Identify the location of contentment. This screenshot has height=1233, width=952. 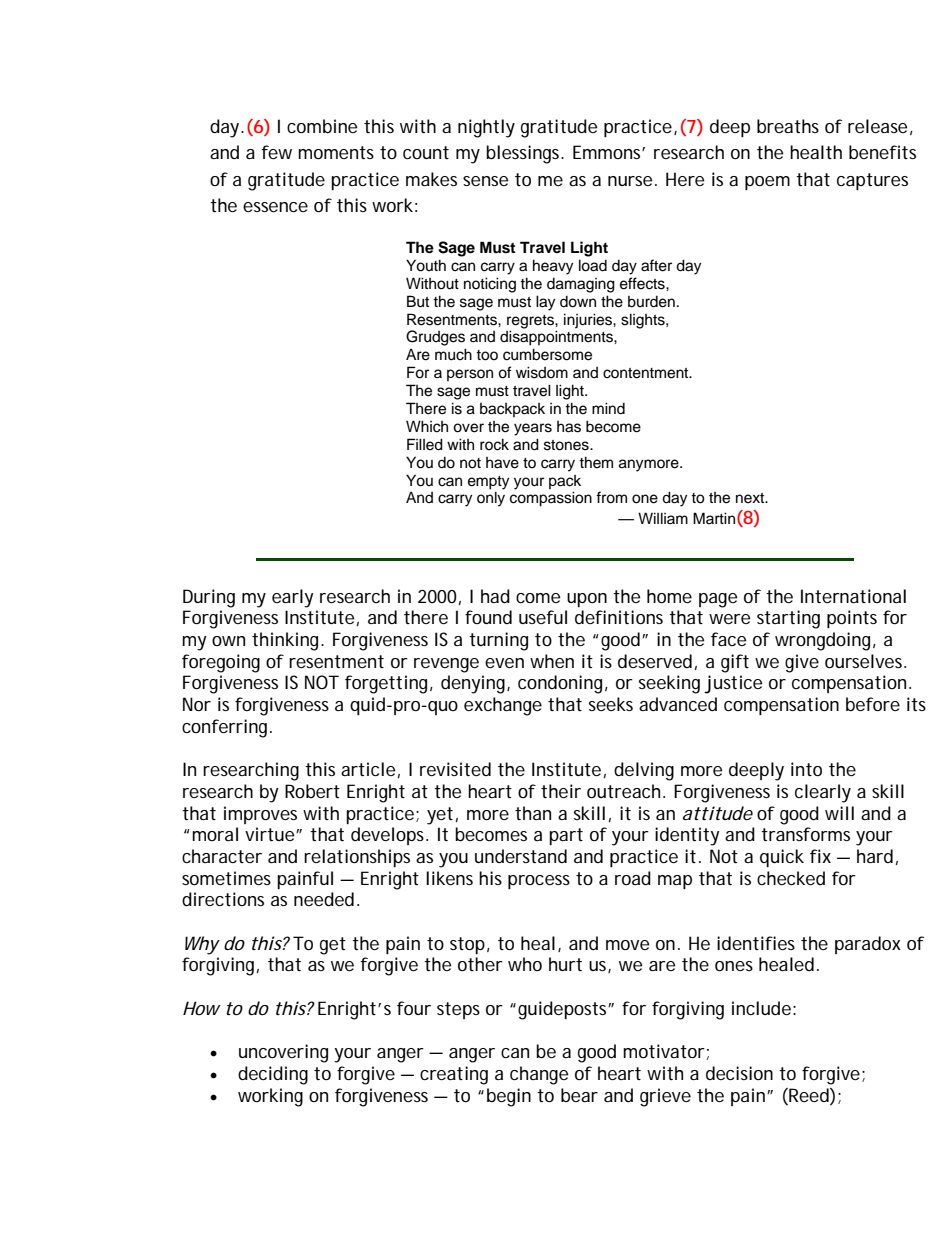
(647, 373).
